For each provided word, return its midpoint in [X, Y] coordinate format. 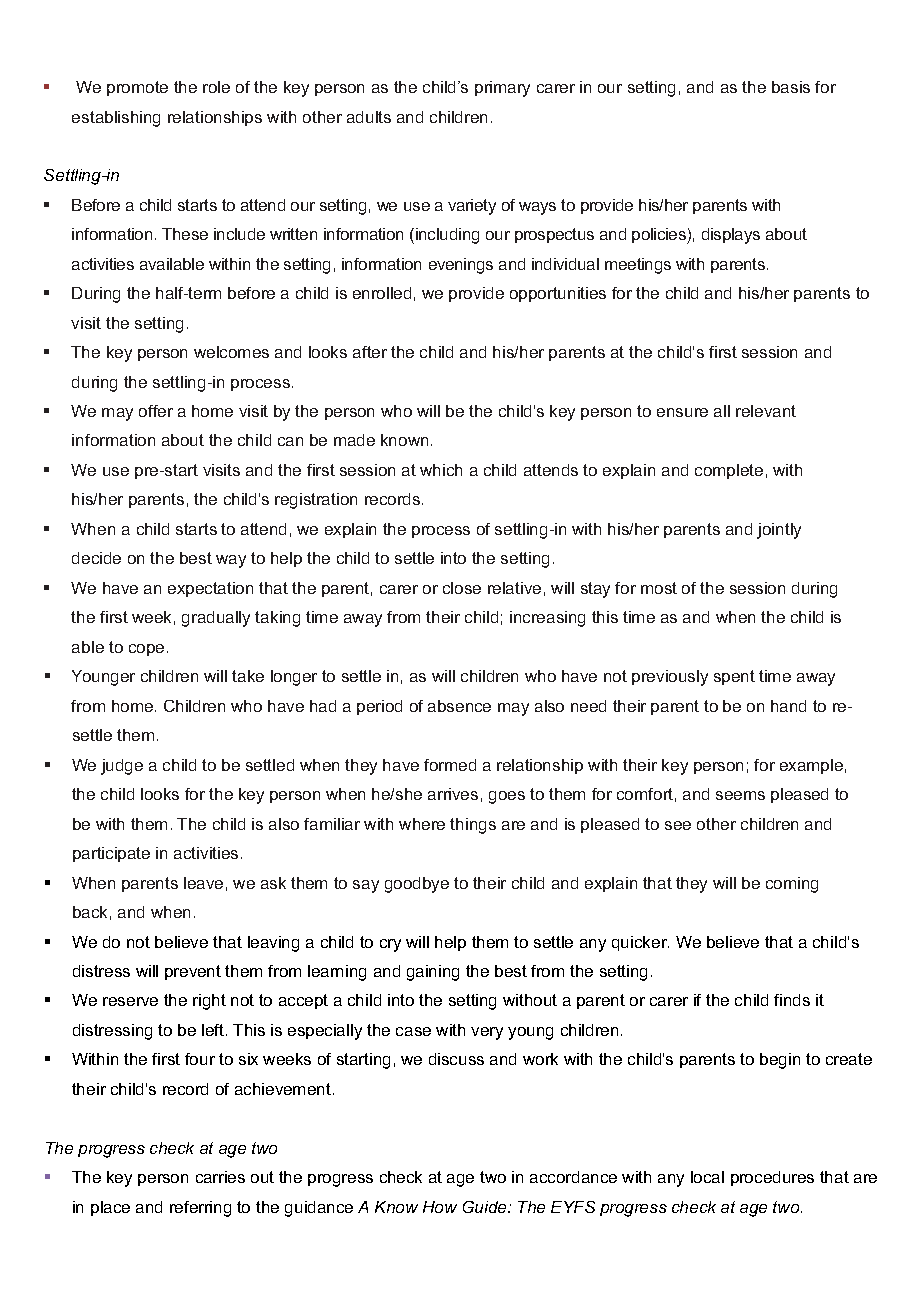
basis [791, 87]
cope [146, 650]
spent [734, 677]
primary [502, 89]
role [216, 87]
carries [220, 1177]
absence [459, 706]
